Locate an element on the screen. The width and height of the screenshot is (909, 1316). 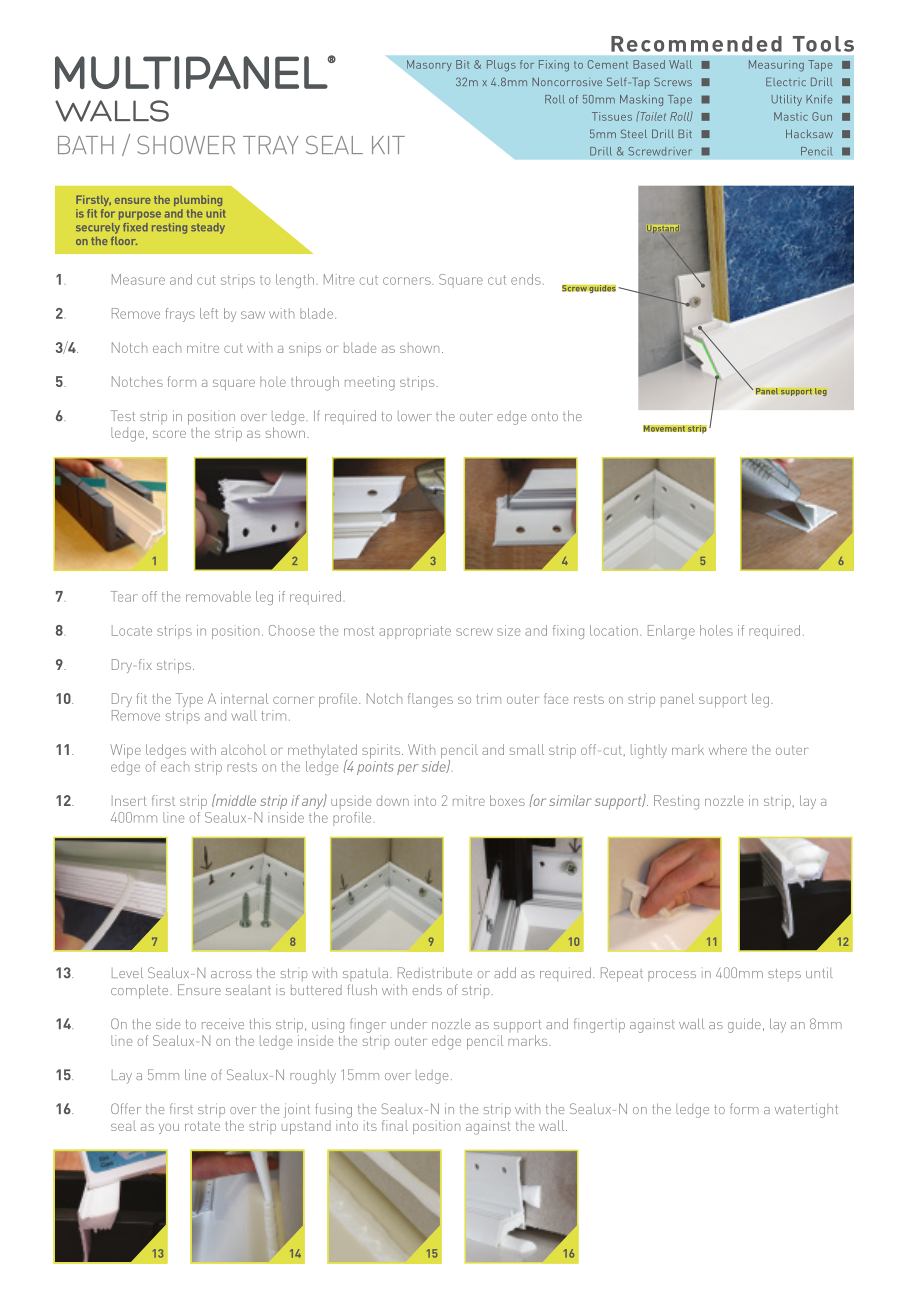
watertight is located at coordinates (806, 1110).
